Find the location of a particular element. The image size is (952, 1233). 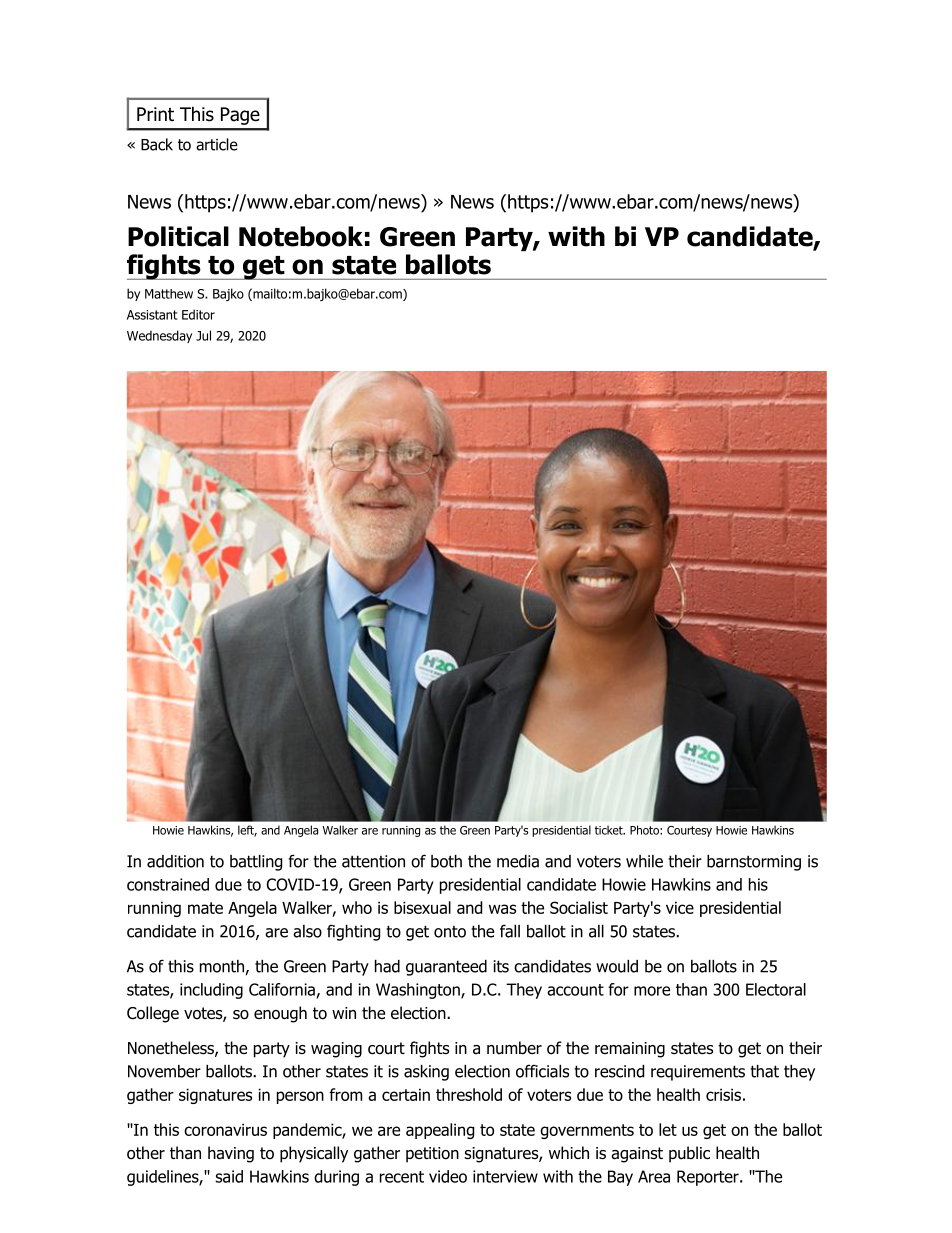

appealing is located at coordinates (440, 1131).
